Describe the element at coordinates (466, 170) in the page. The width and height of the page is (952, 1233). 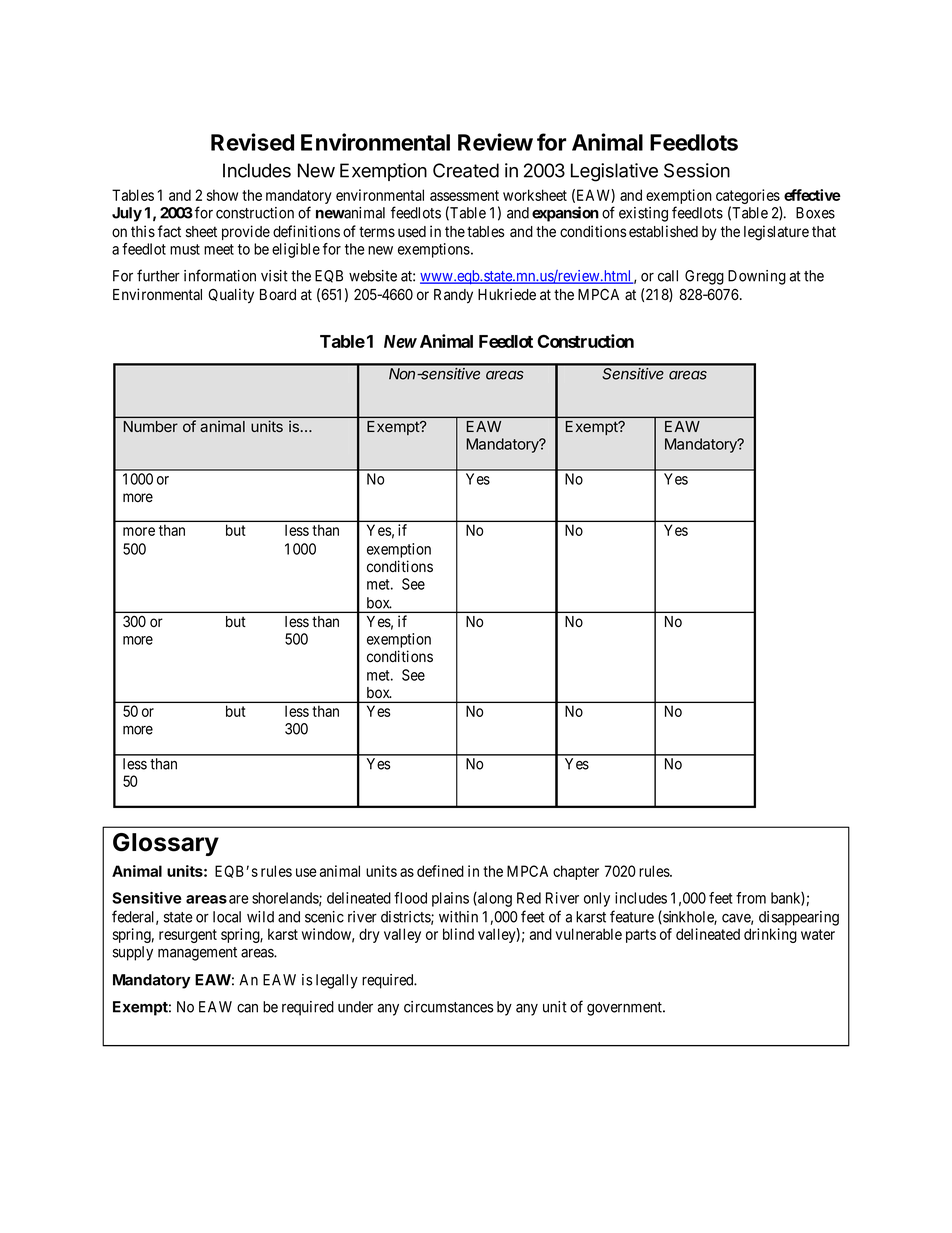
I see `Created` at that location.
